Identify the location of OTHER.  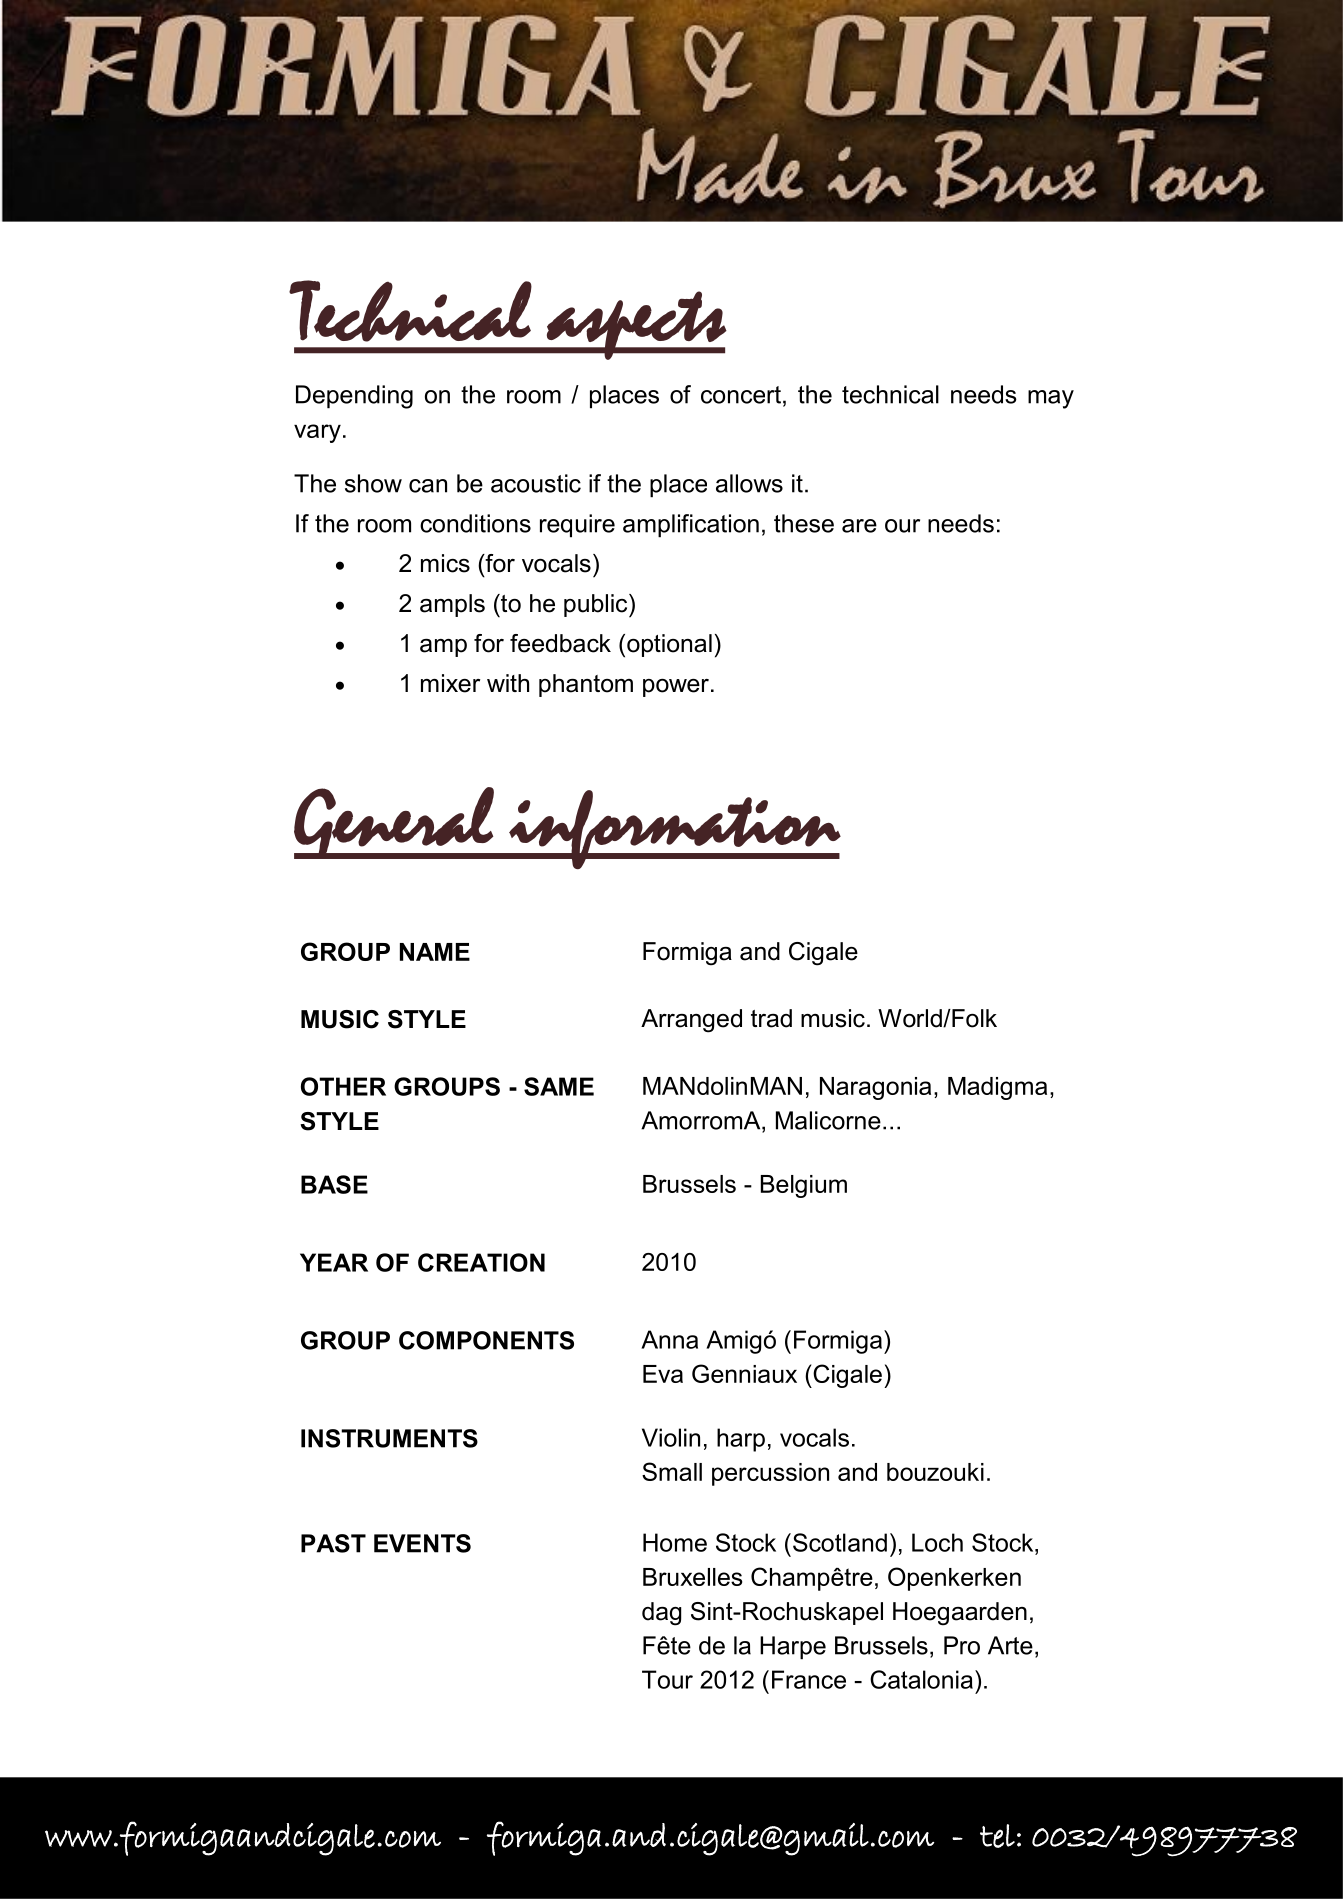
(343, 1086).
